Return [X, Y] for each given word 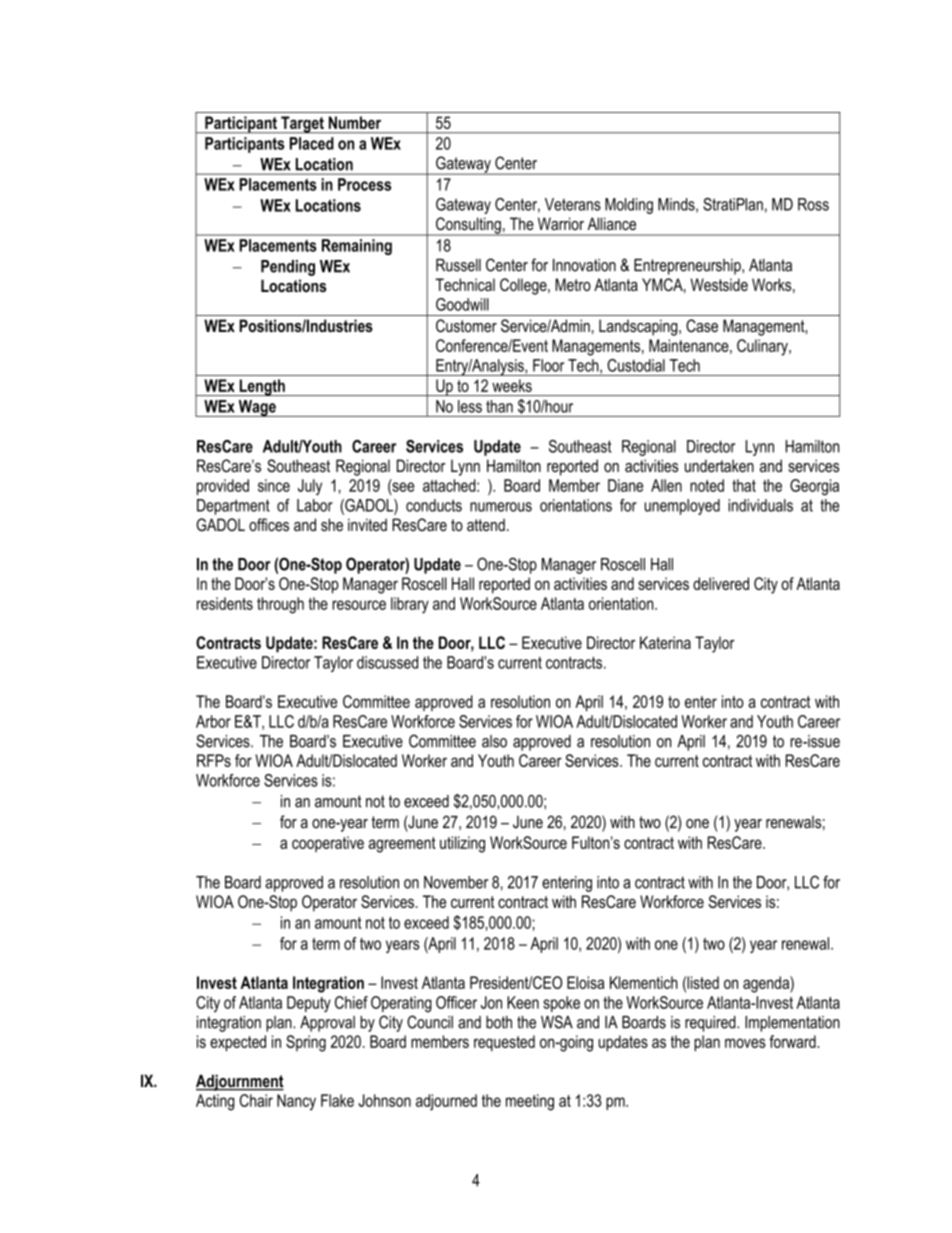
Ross [813, 204]
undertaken [719, 465]
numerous [501, 507]
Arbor [213, 721]
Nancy [296, 1102]
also [494, 741]
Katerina [665, 642]
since [274, 485]
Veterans [573, 204]
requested [504, 1043]
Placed [312, 143]
